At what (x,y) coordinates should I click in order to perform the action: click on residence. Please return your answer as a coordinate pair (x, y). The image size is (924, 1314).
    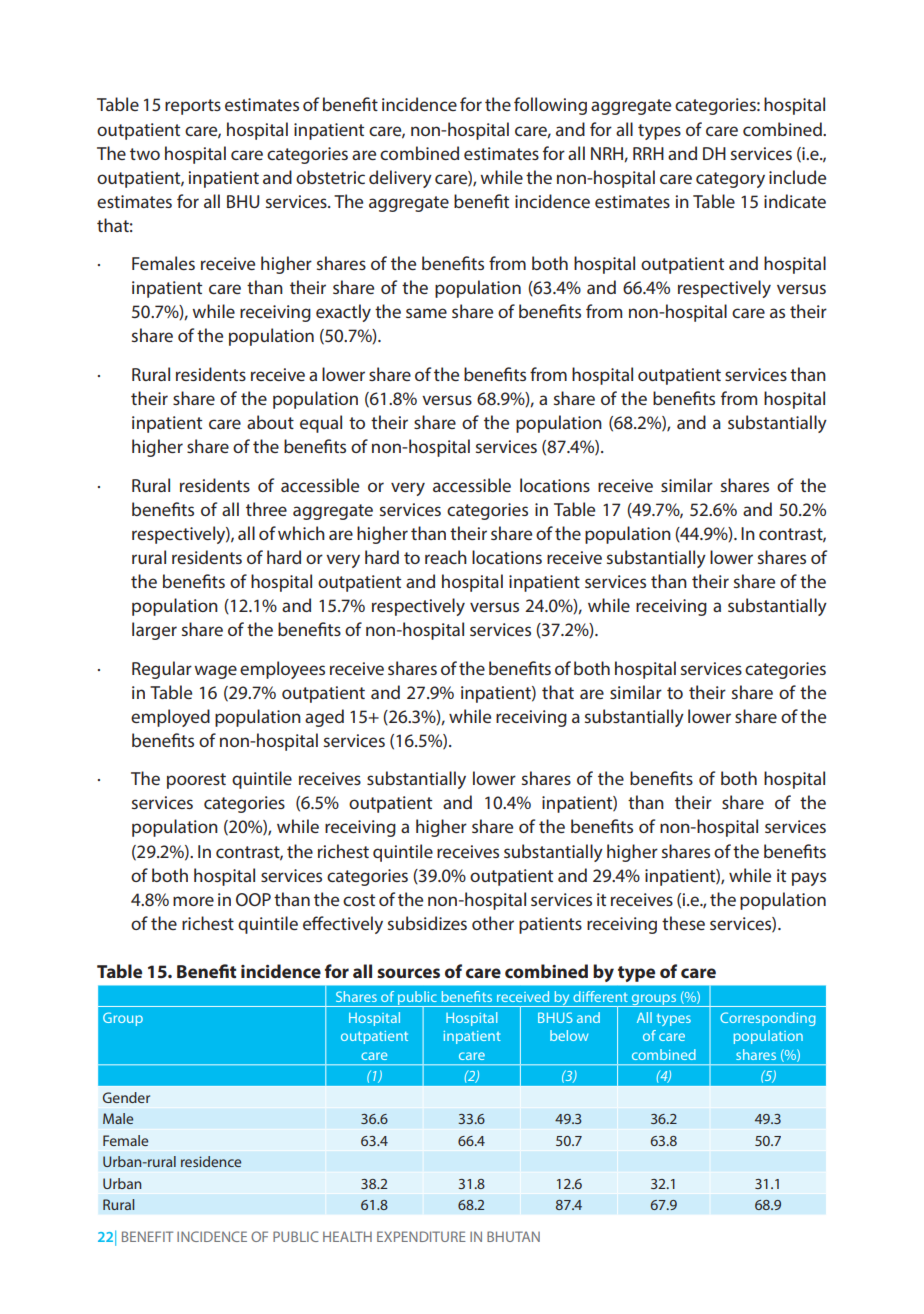
    Looking at the image, I should click on (211, 1161).
